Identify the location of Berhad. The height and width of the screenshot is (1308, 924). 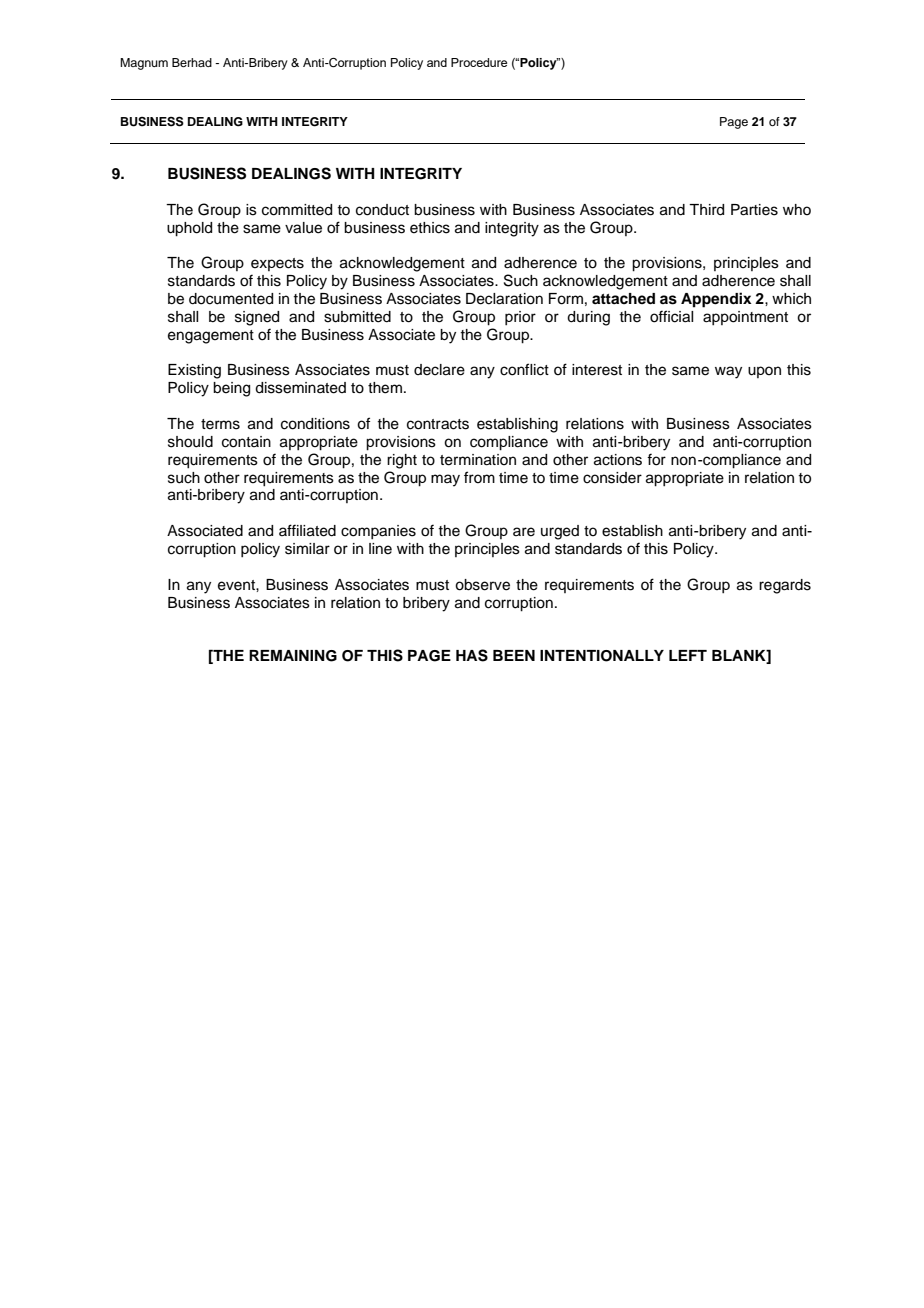
(192, 62).
